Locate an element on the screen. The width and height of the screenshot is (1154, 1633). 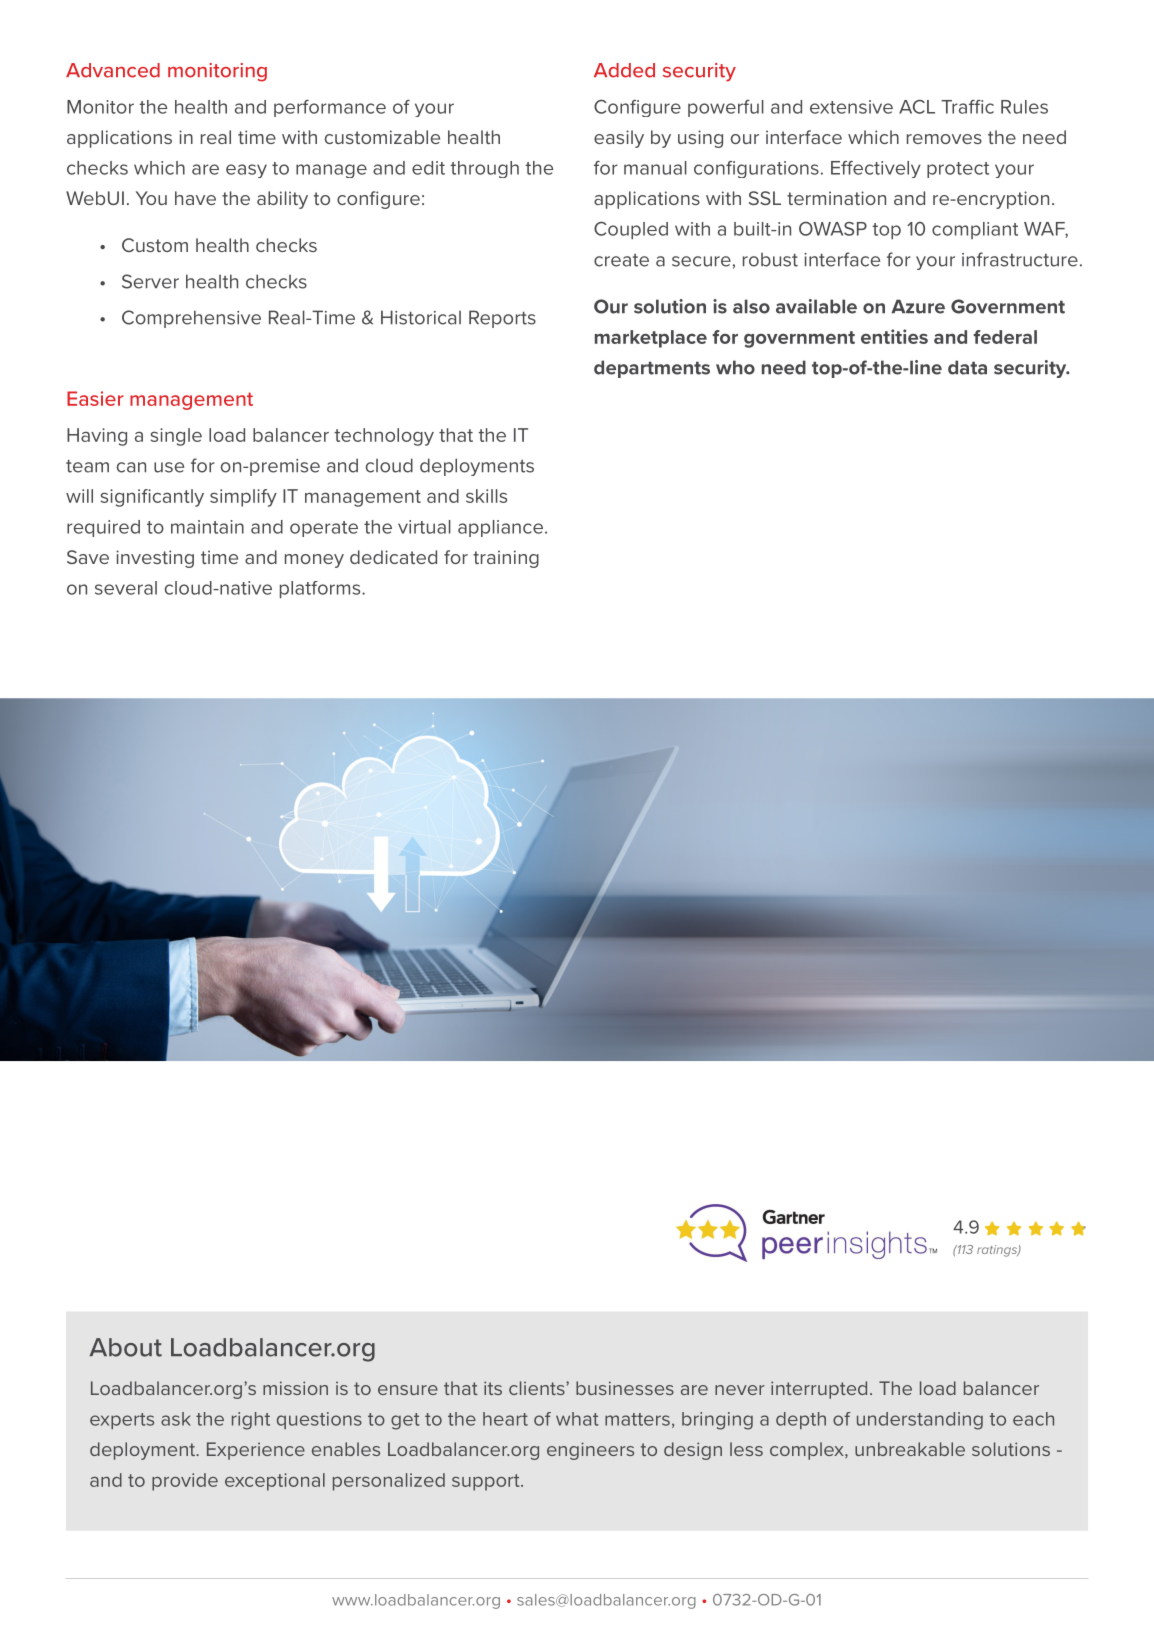
ACL is located at coordinates (917, 106).
